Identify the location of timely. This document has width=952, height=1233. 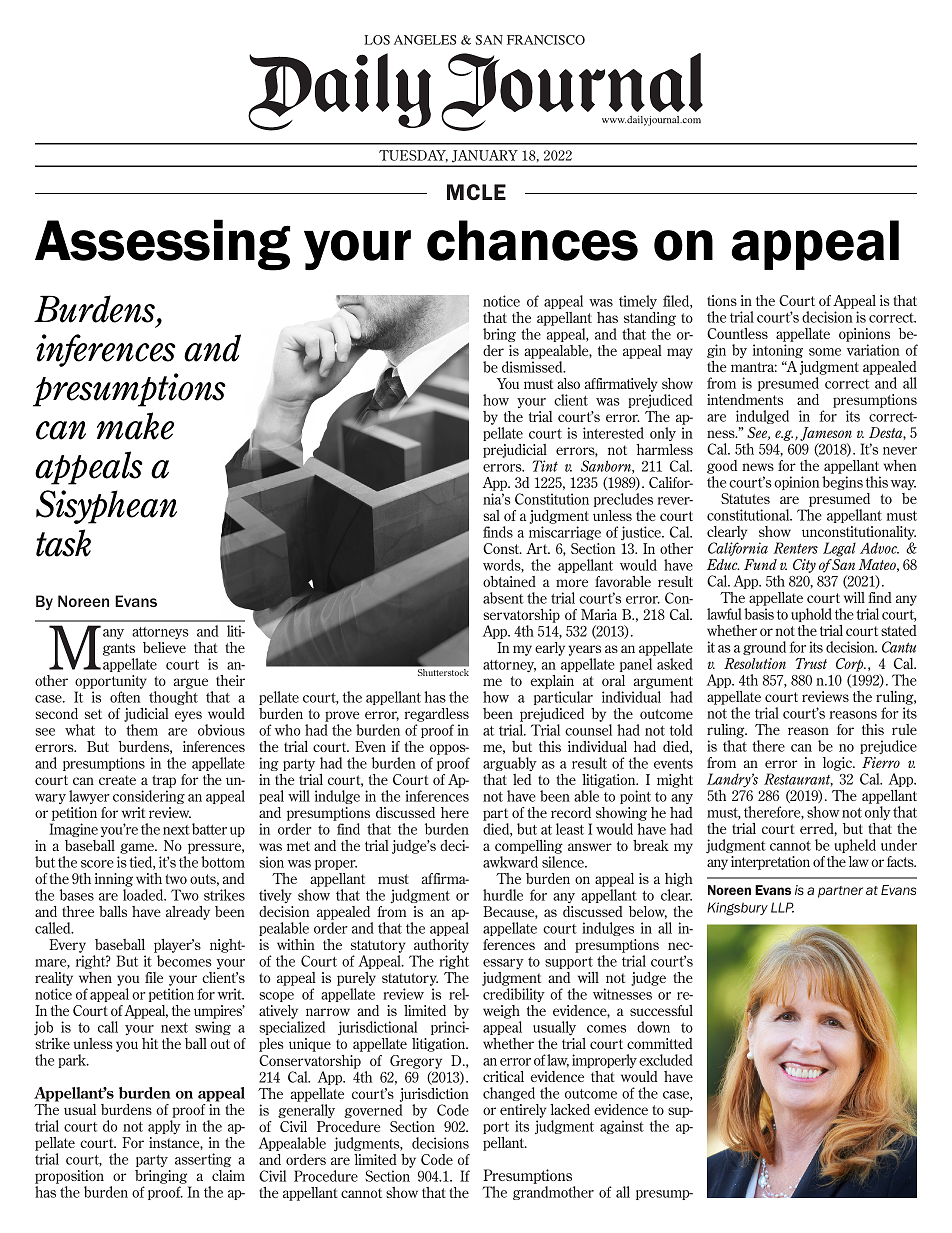
(638, 302).
